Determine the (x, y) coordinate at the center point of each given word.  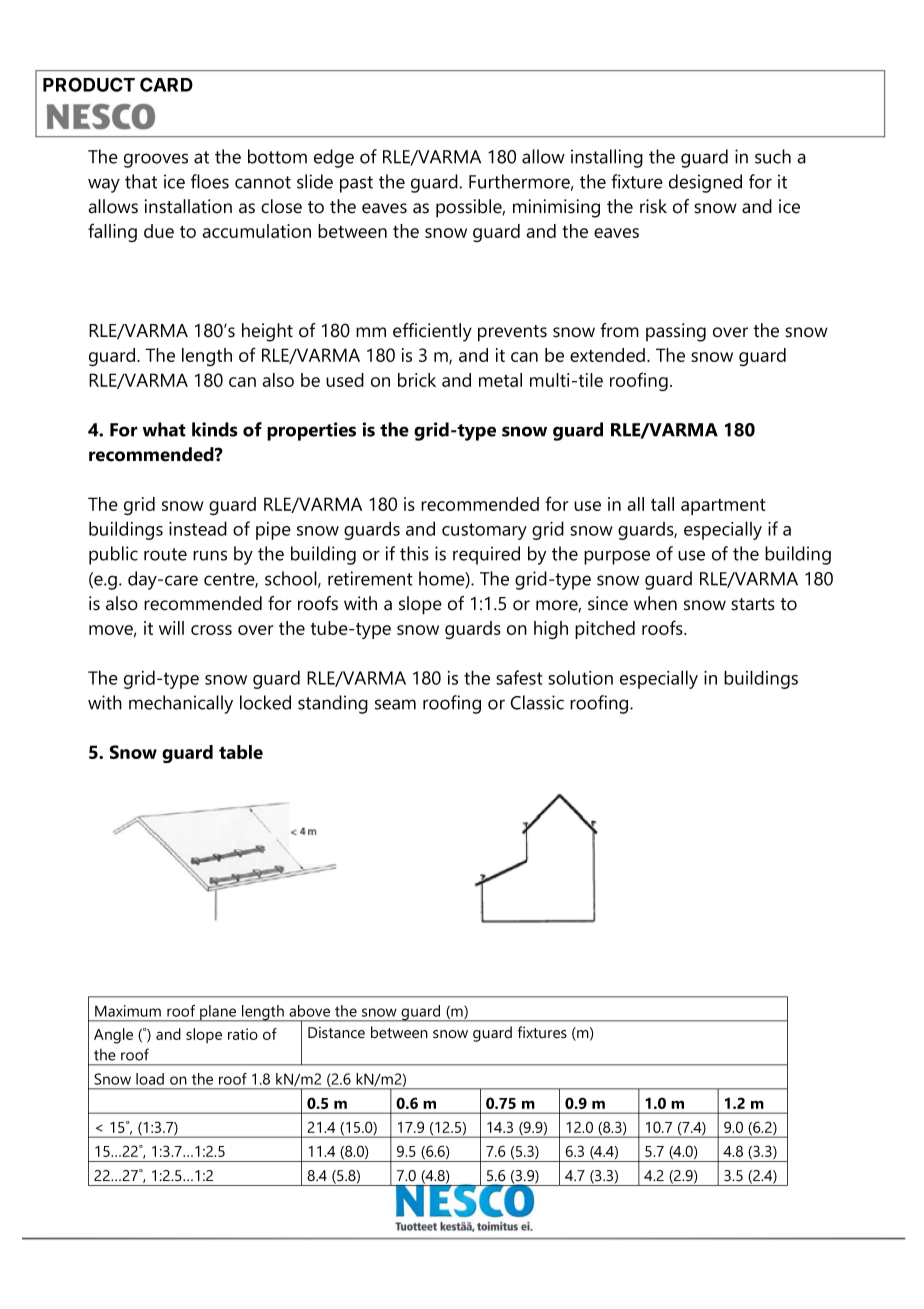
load (150, 1079)
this (414, 553)
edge (334, 158)
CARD (166, 84)
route (165, 554)
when (655, 603)
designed (705, 183)
